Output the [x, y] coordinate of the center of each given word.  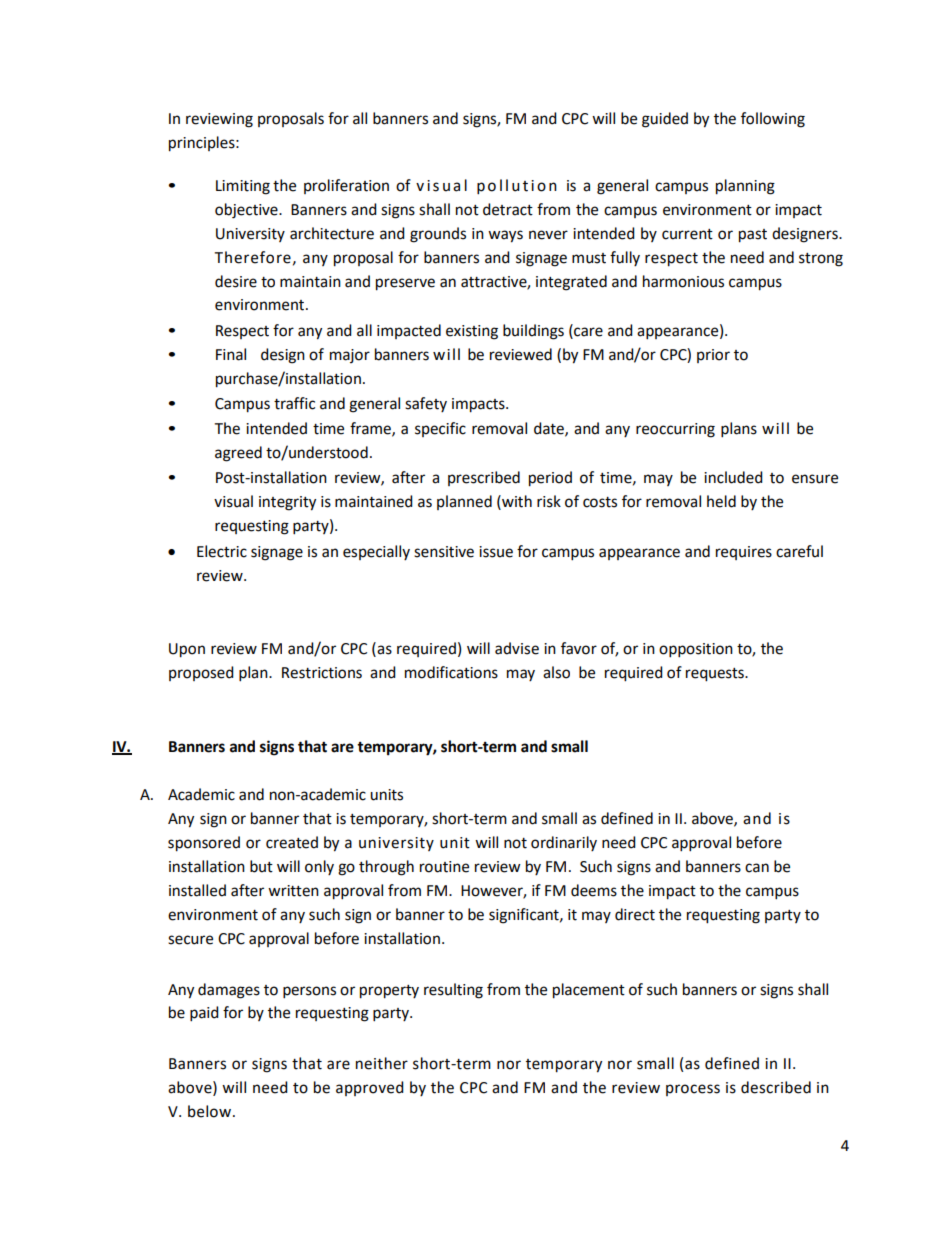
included [733, 477]
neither [382, 1063]
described [776, 1087]
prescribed [484, 478]
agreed [238, 454]
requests [716, 675]
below [209, 1111]
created [292, 842]
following [773, 120]
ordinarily [564, 843]
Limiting [243, 187]
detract [508, 209]
